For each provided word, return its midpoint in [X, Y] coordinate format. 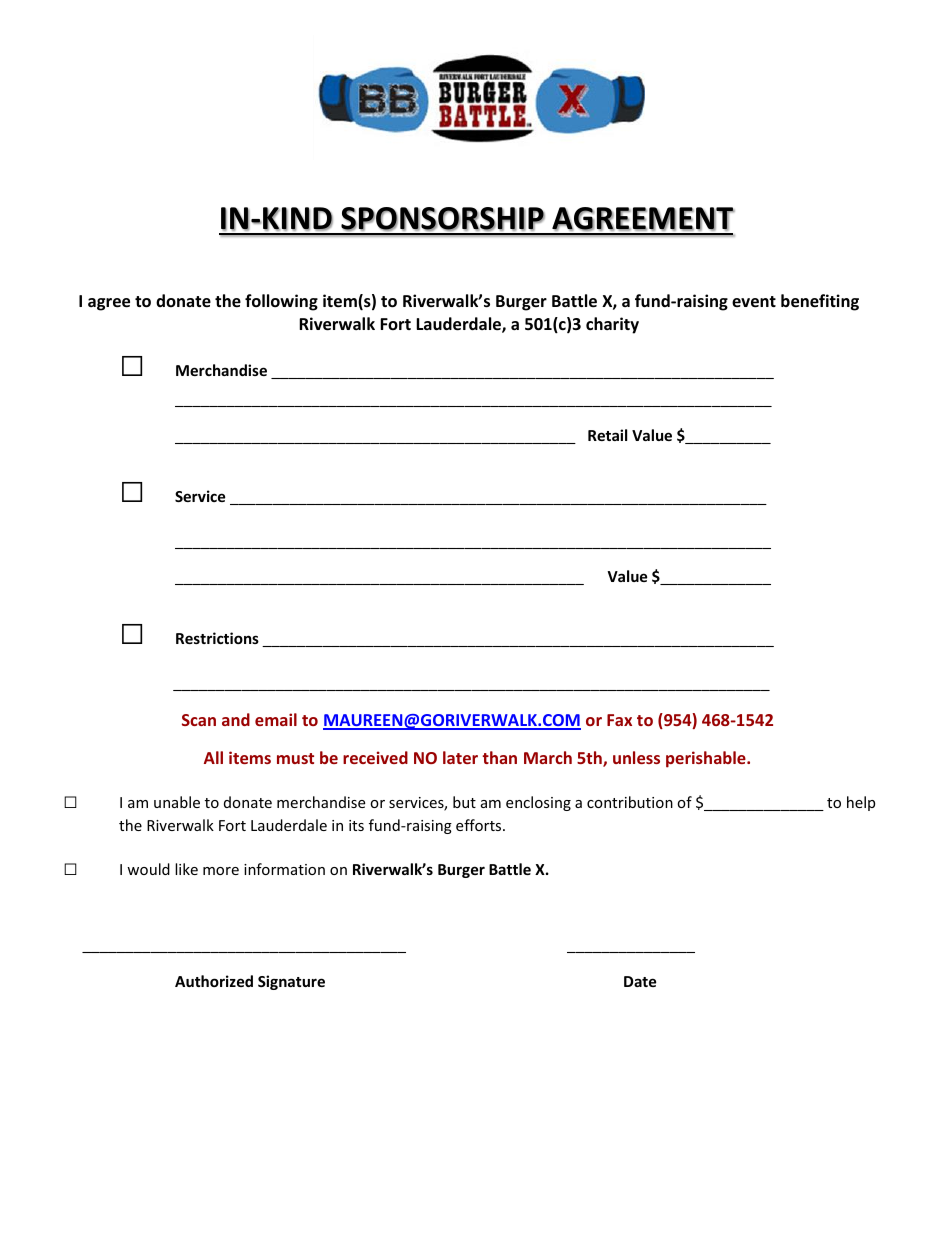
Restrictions [217, 638]
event [754, 302]
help [861, 803]
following [281, 302]
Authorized [214, 981]
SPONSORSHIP [443, 219]
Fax [619, 720]
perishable [707, 759]
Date [640, 981]
